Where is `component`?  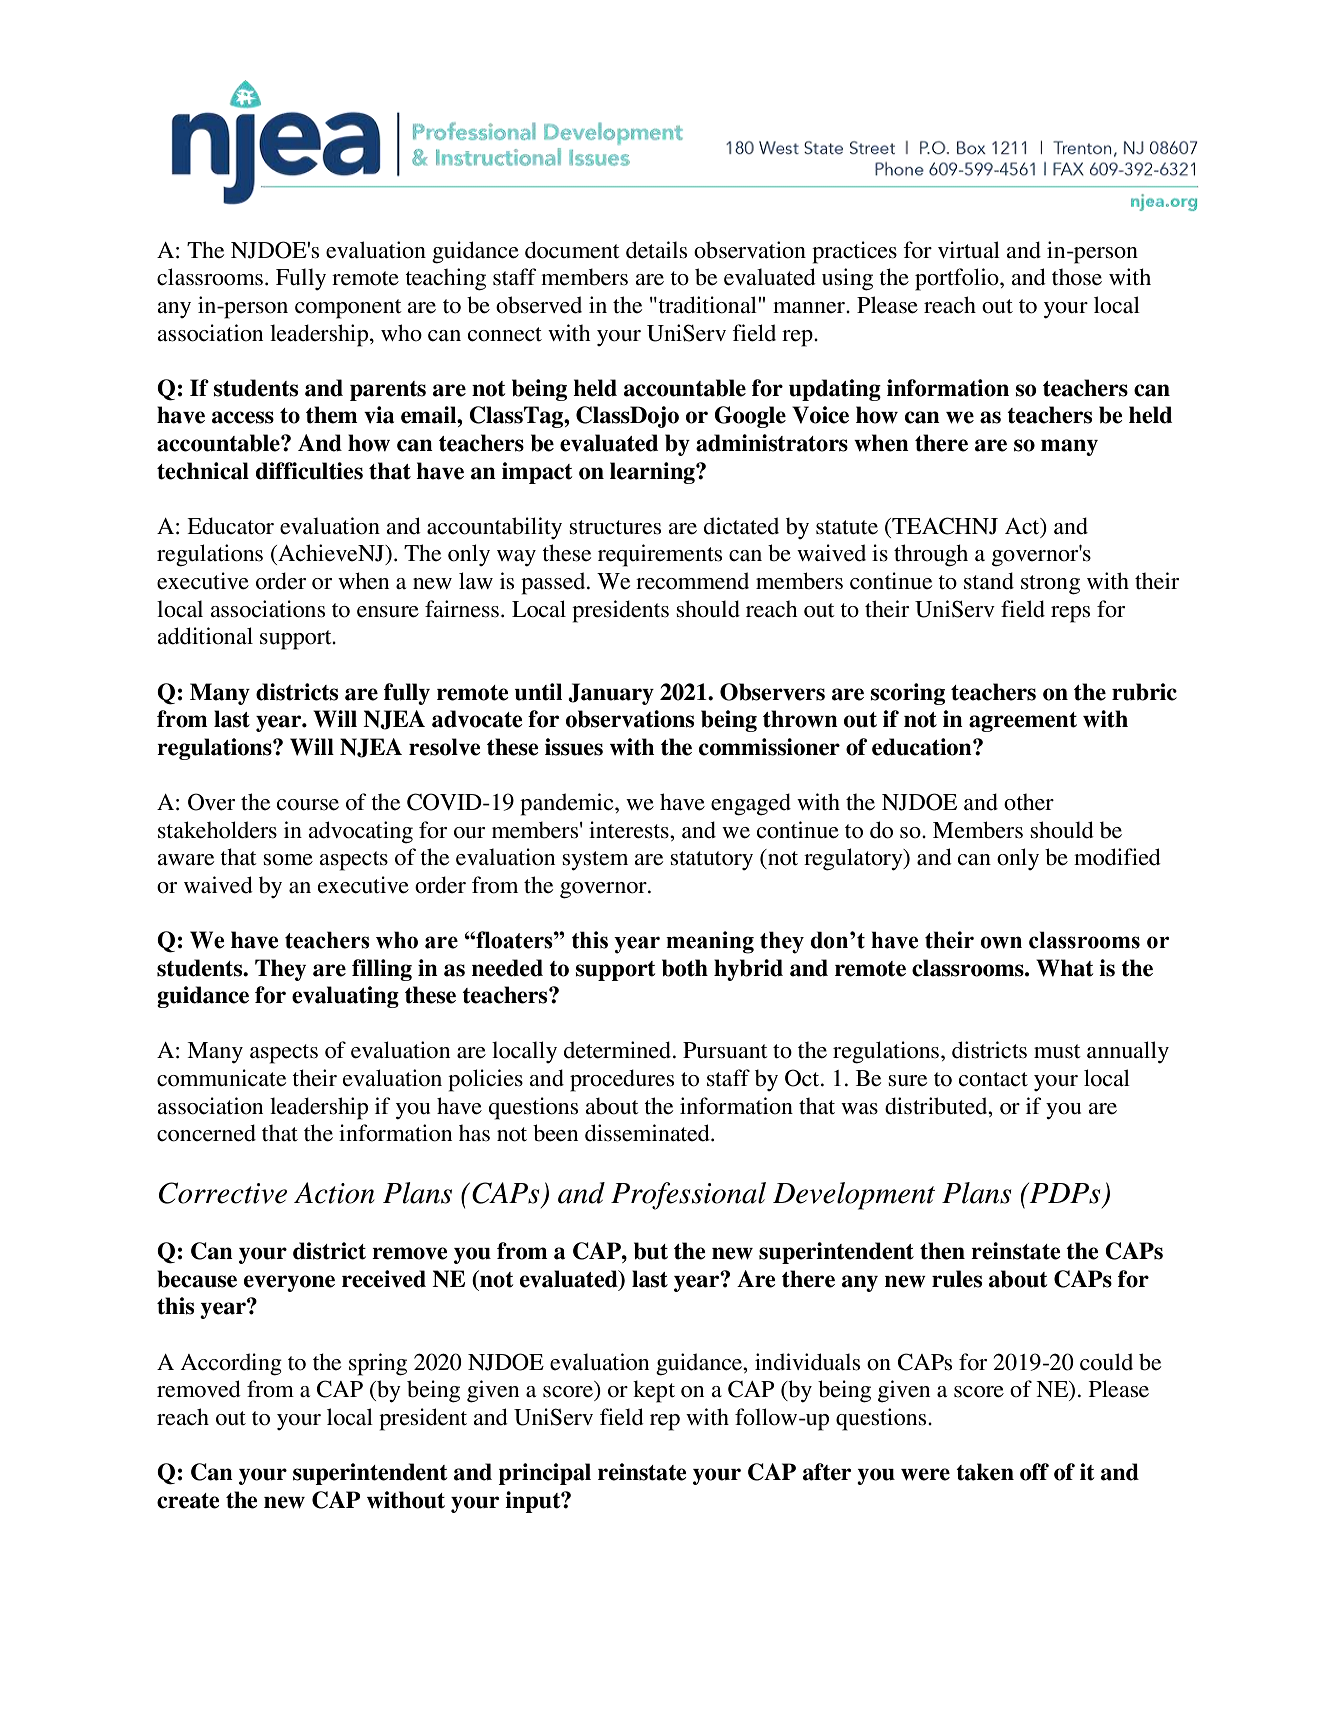 component is located at coordinates (348, 309).
